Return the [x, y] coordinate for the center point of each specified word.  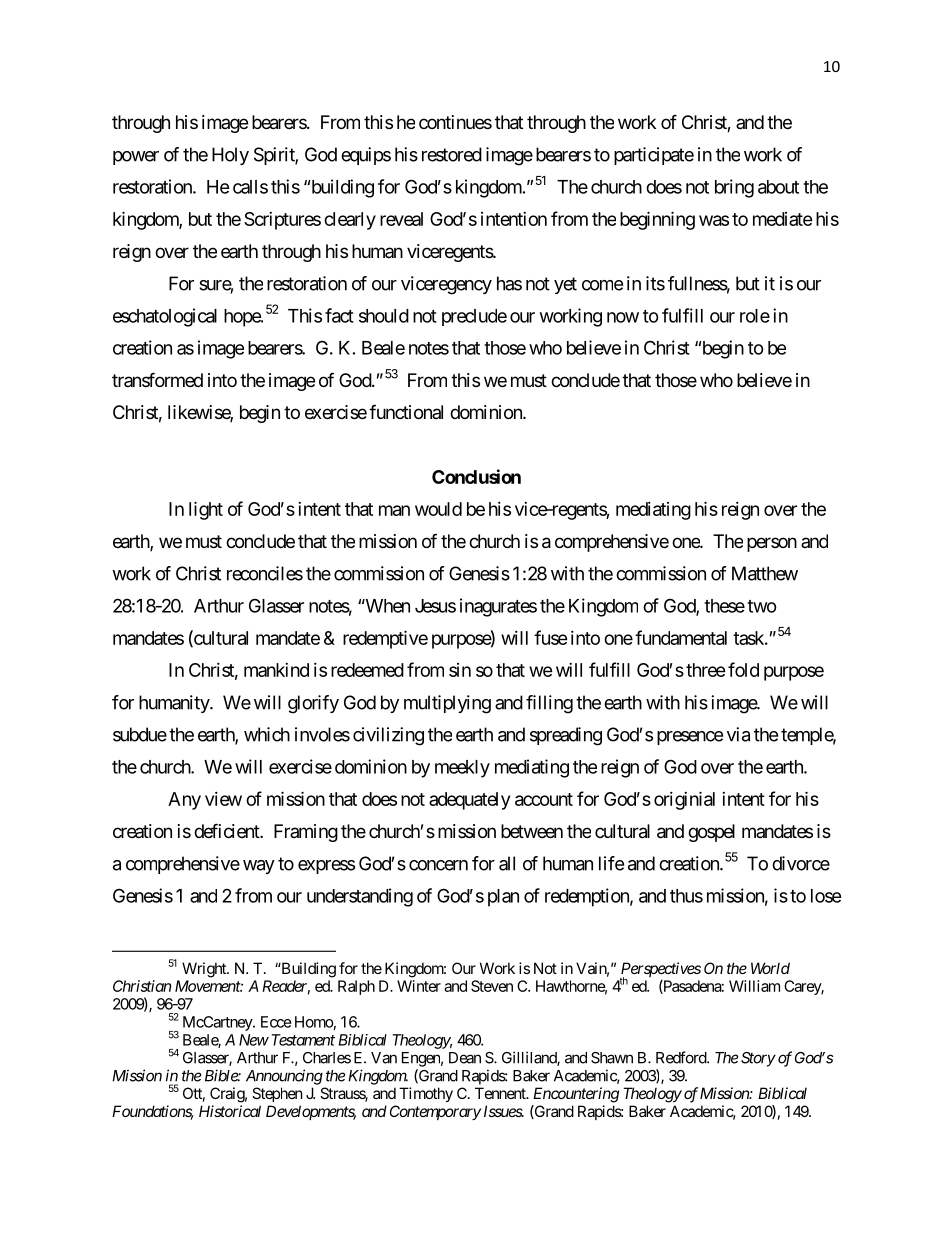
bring [734, 188]
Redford [682, 1057]
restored [452, 154]
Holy [230, 156]
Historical [230, 1111]
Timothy [426, 1094]
